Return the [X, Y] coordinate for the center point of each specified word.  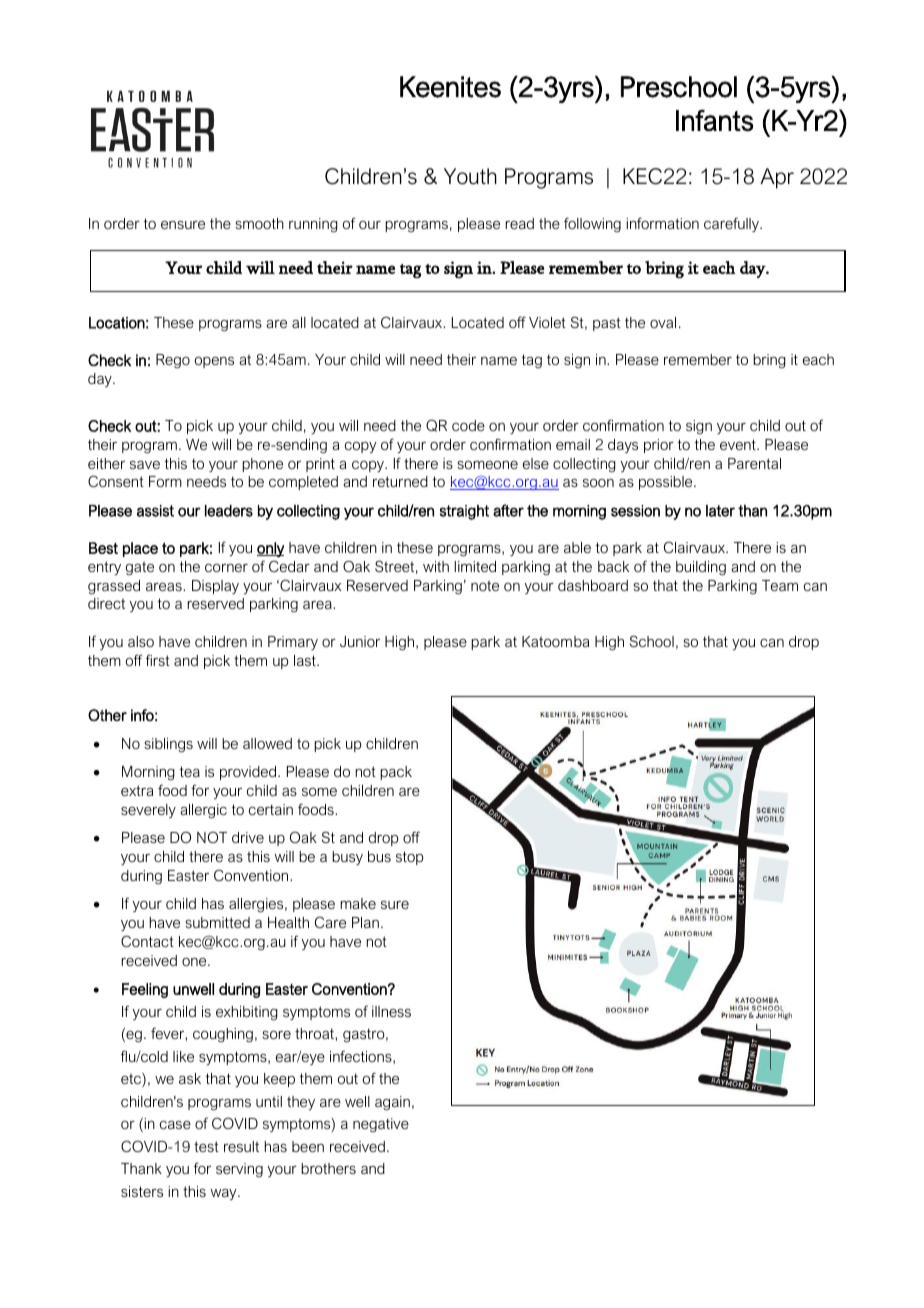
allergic [203, 811]
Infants [714, 120]
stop [409, 858]
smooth [259, 223]
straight [464, 512]
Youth [470, 176]
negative [381, 1125]
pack [396, 773]
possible [667, 483]
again [392, 1103]
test [206, 1146]
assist [155, 511]
